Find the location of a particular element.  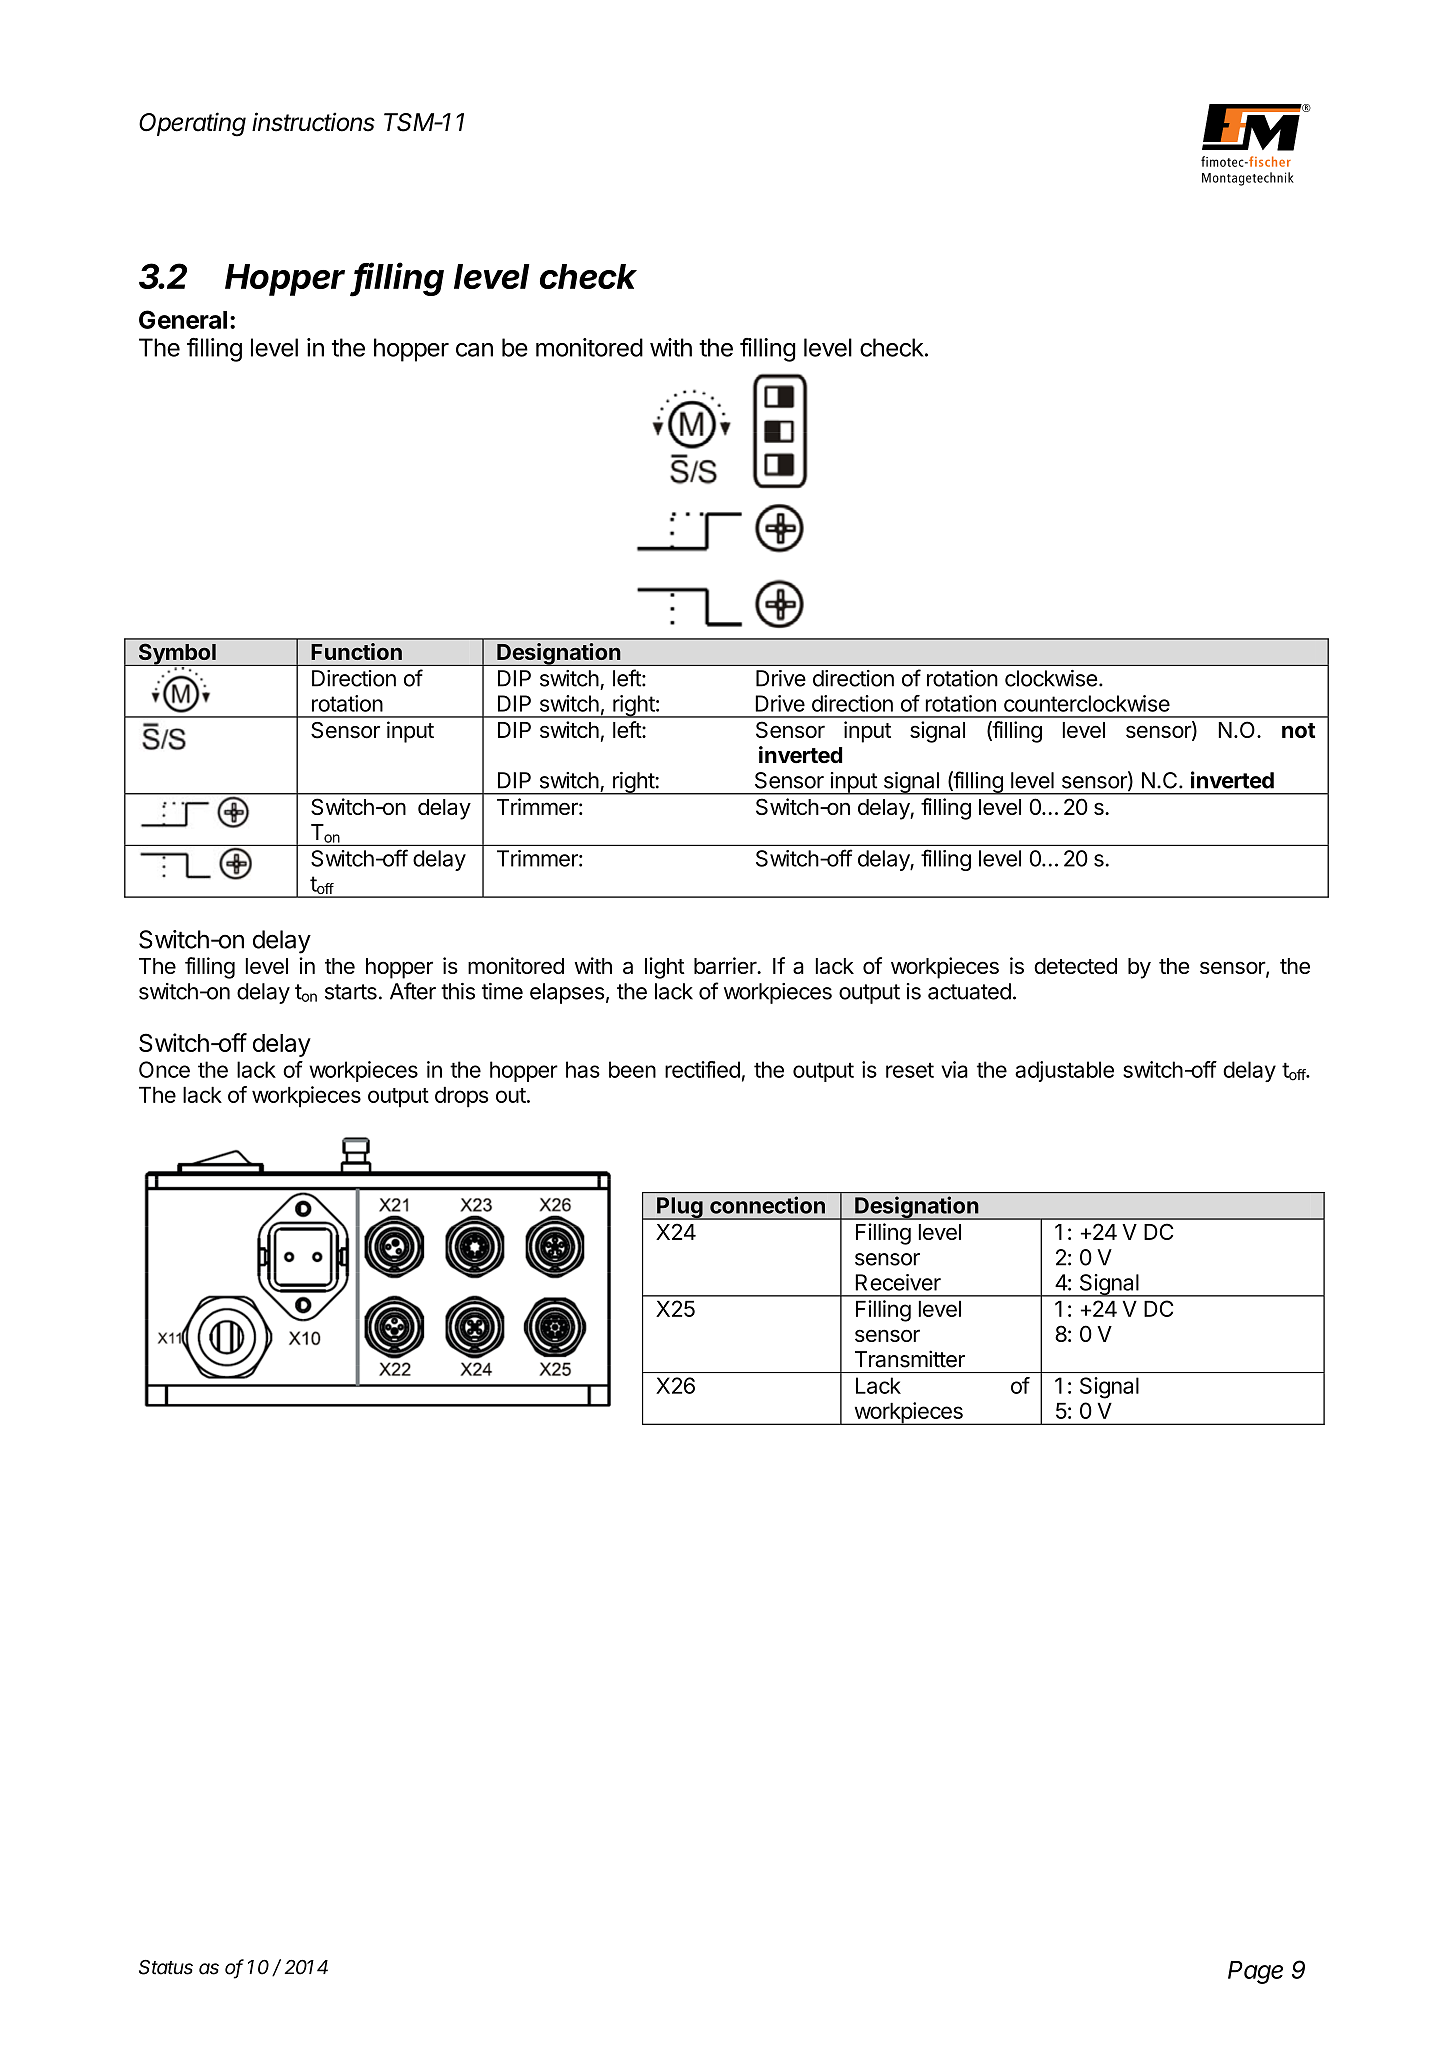

Status is located at coordinates (166, 1967).
